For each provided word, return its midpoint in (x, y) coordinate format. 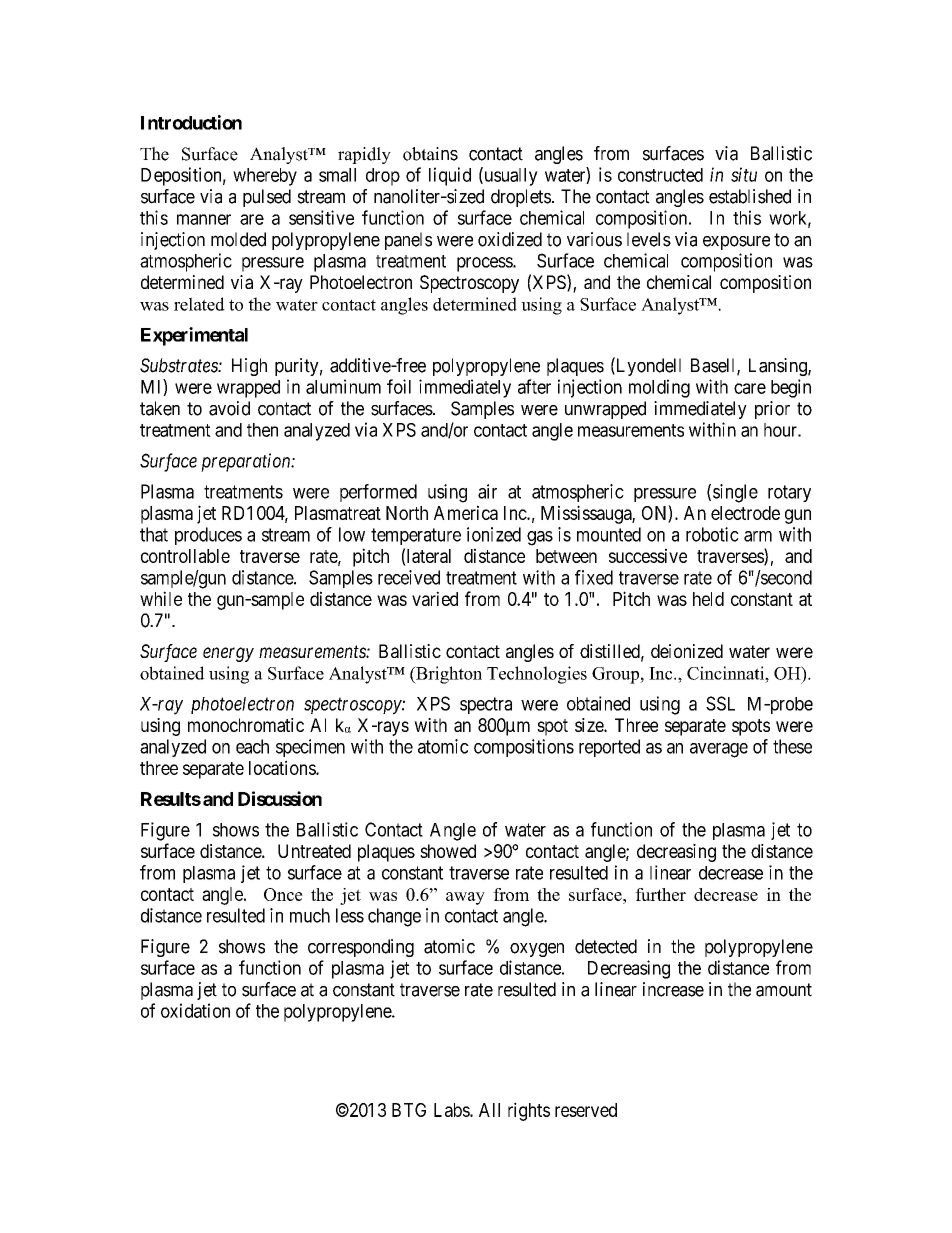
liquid (450, 176)
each (252, 746)
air (487, 491)
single (735, 493)
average (719, 750)
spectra (486, 705)
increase (673, 989)
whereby (265, 177)
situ (744, 174)
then (262, 430)
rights (529, 1111)
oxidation (195, 1010)
